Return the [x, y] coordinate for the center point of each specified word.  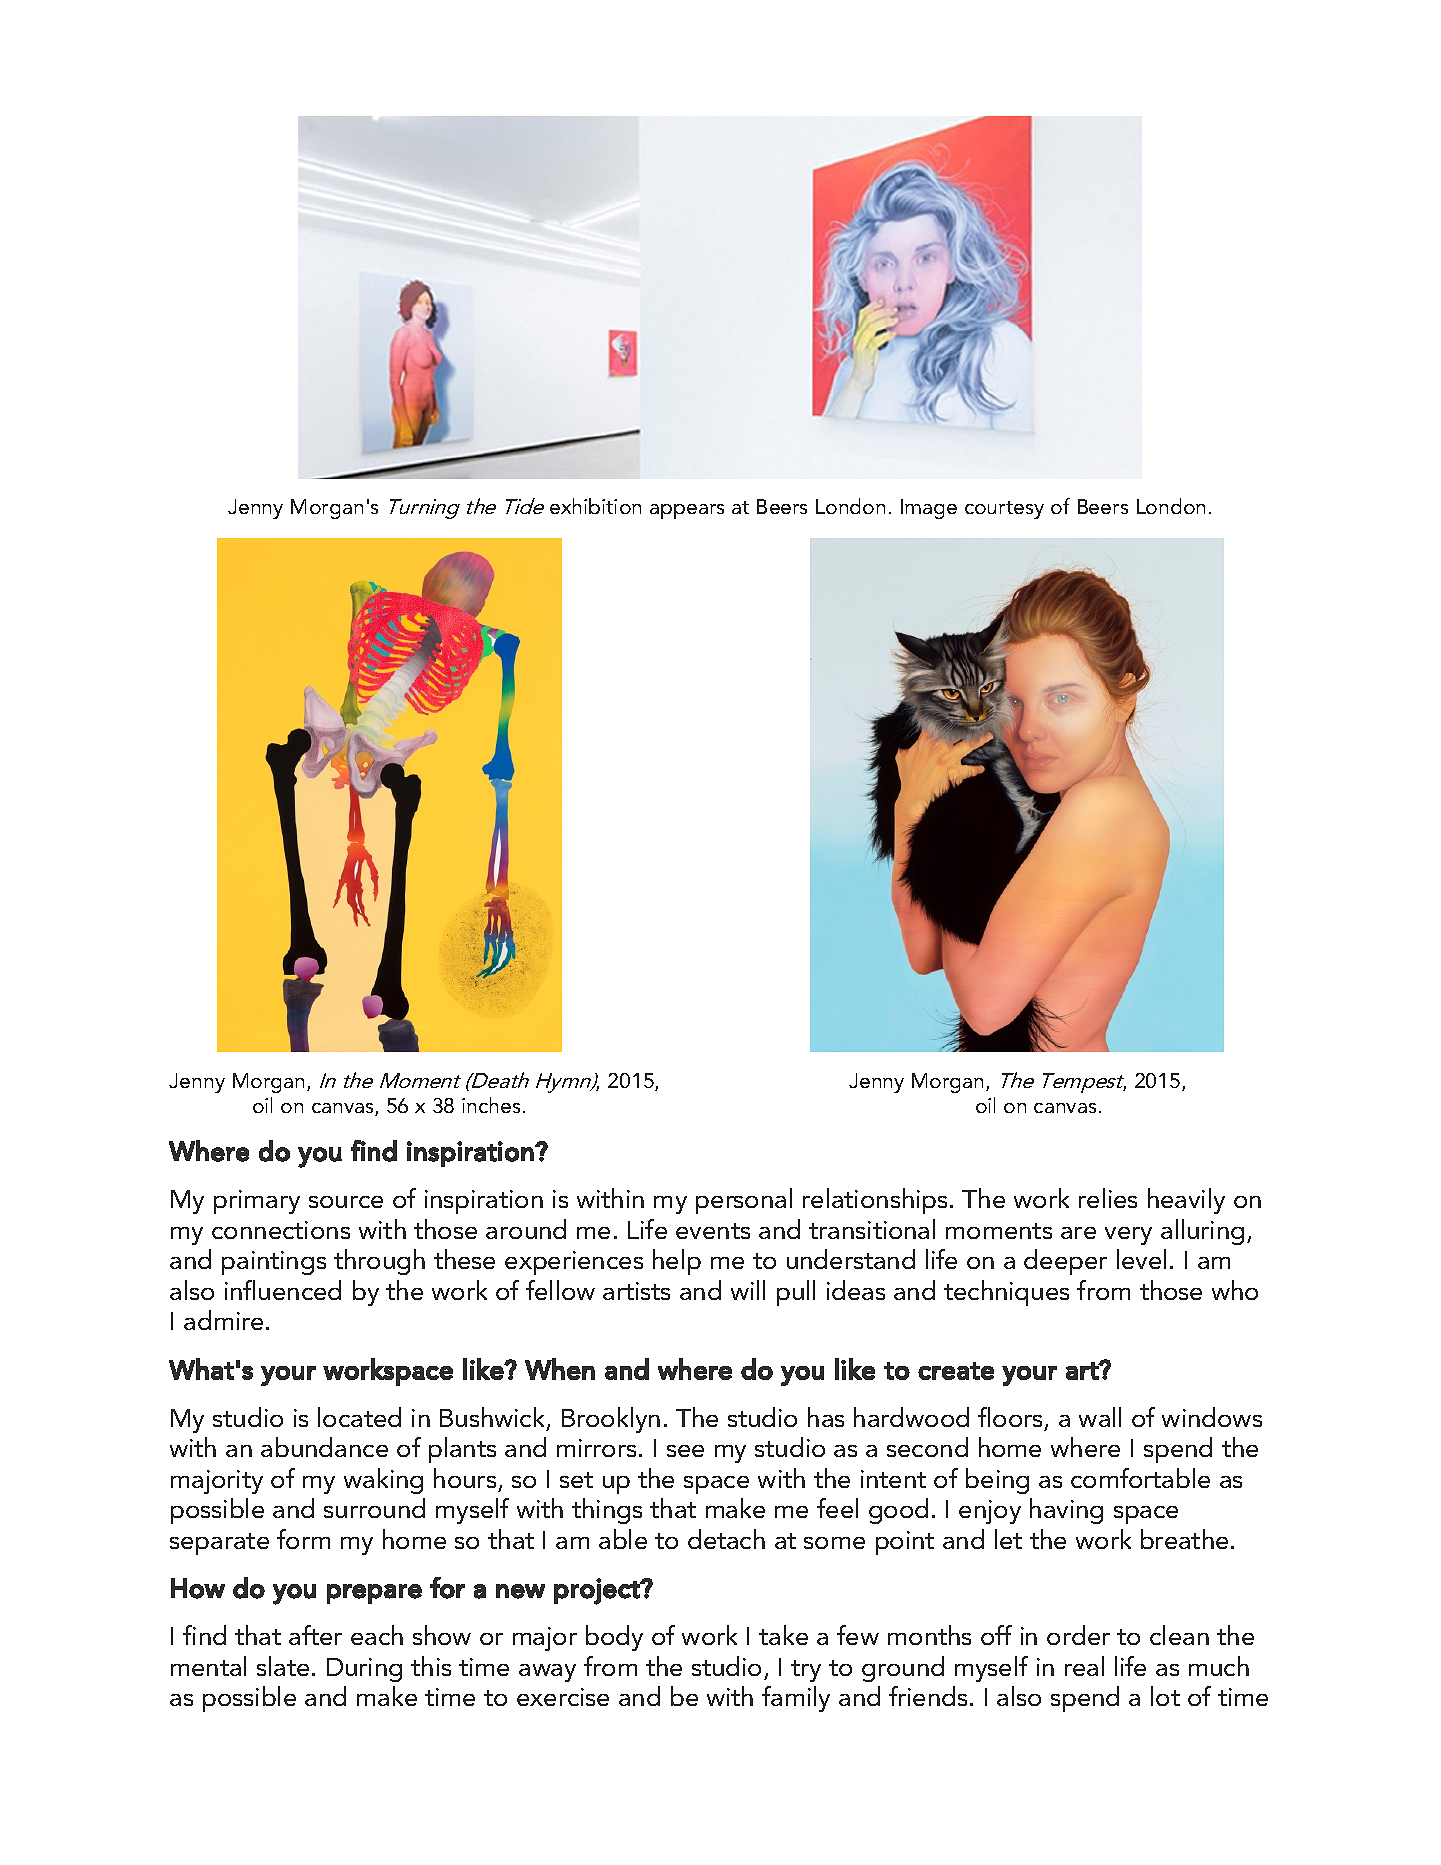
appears [687, 511]
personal [744, 1201]
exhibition [595, 506]
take [783, 1635]
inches [491, 1105]
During [364, 1670]
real [1084, 1666]
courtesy [1004, 510]
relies [1108, 1198]
